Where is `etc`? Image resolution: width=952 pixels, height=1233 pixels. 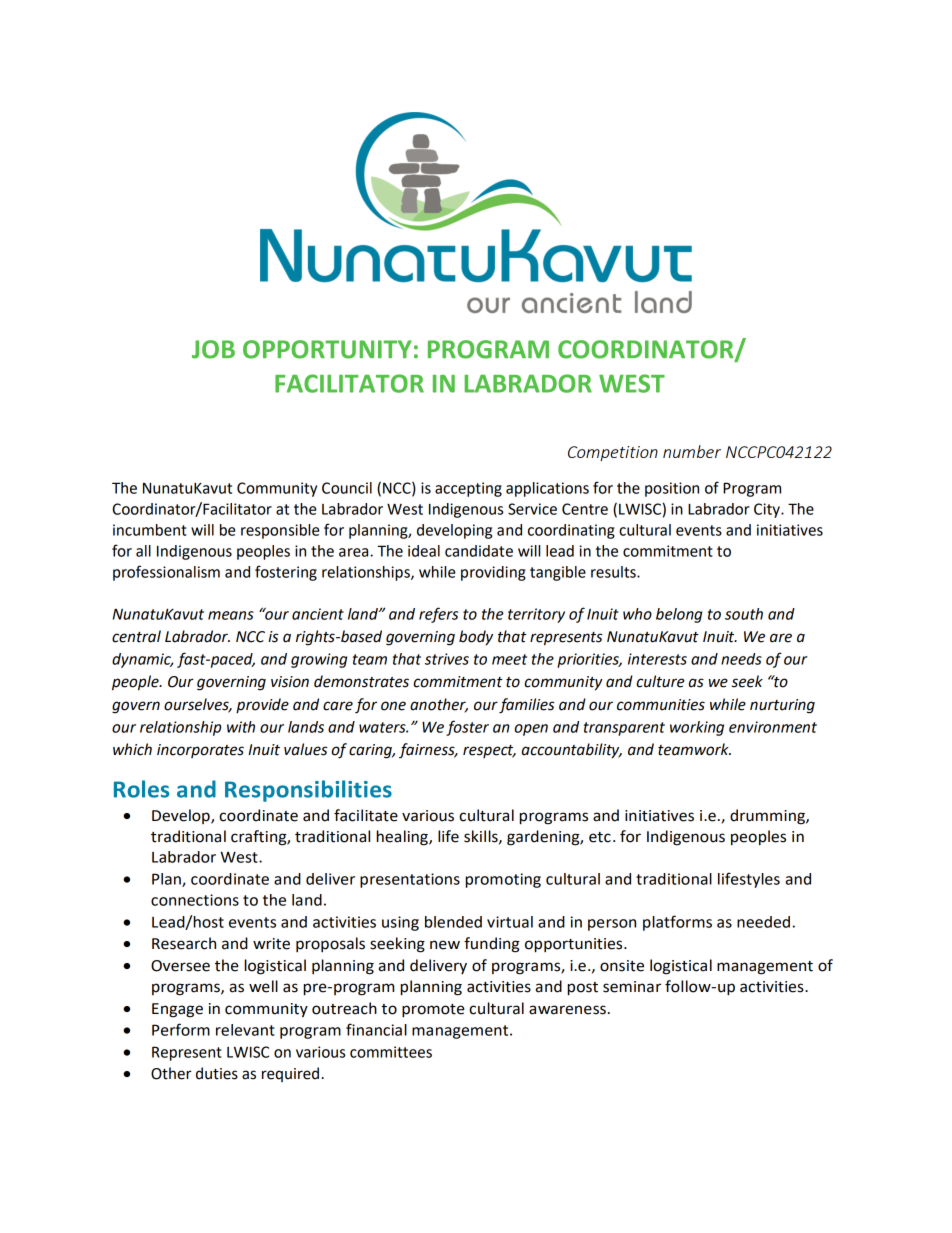
etc is located at coordinates (600, 837).
